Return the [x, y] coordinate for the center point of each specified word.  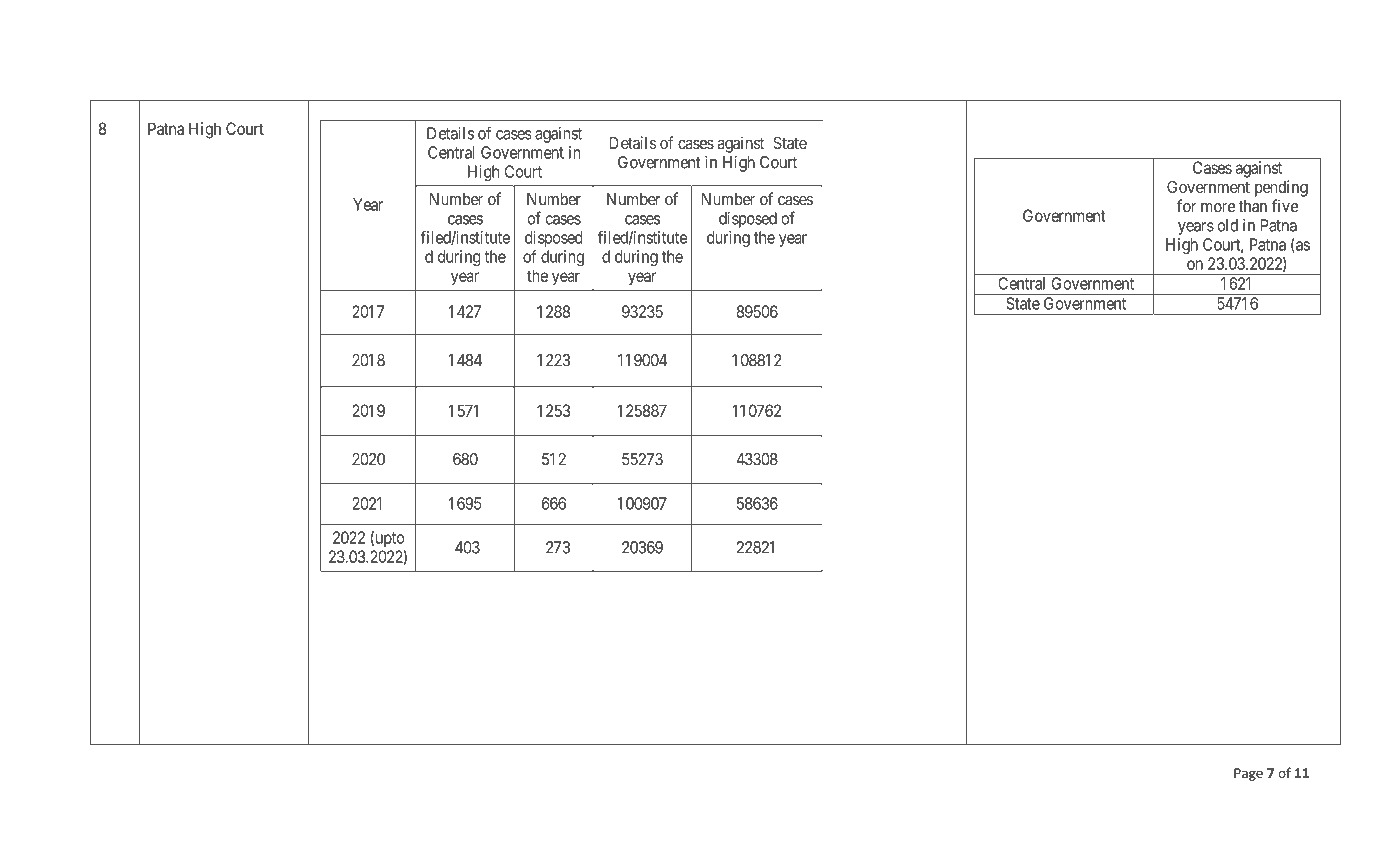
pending [1281, 188]
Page [1248, 774]
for [1186, 206]
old [1227, 225]
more [1218, 208]
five [1284, 206]
